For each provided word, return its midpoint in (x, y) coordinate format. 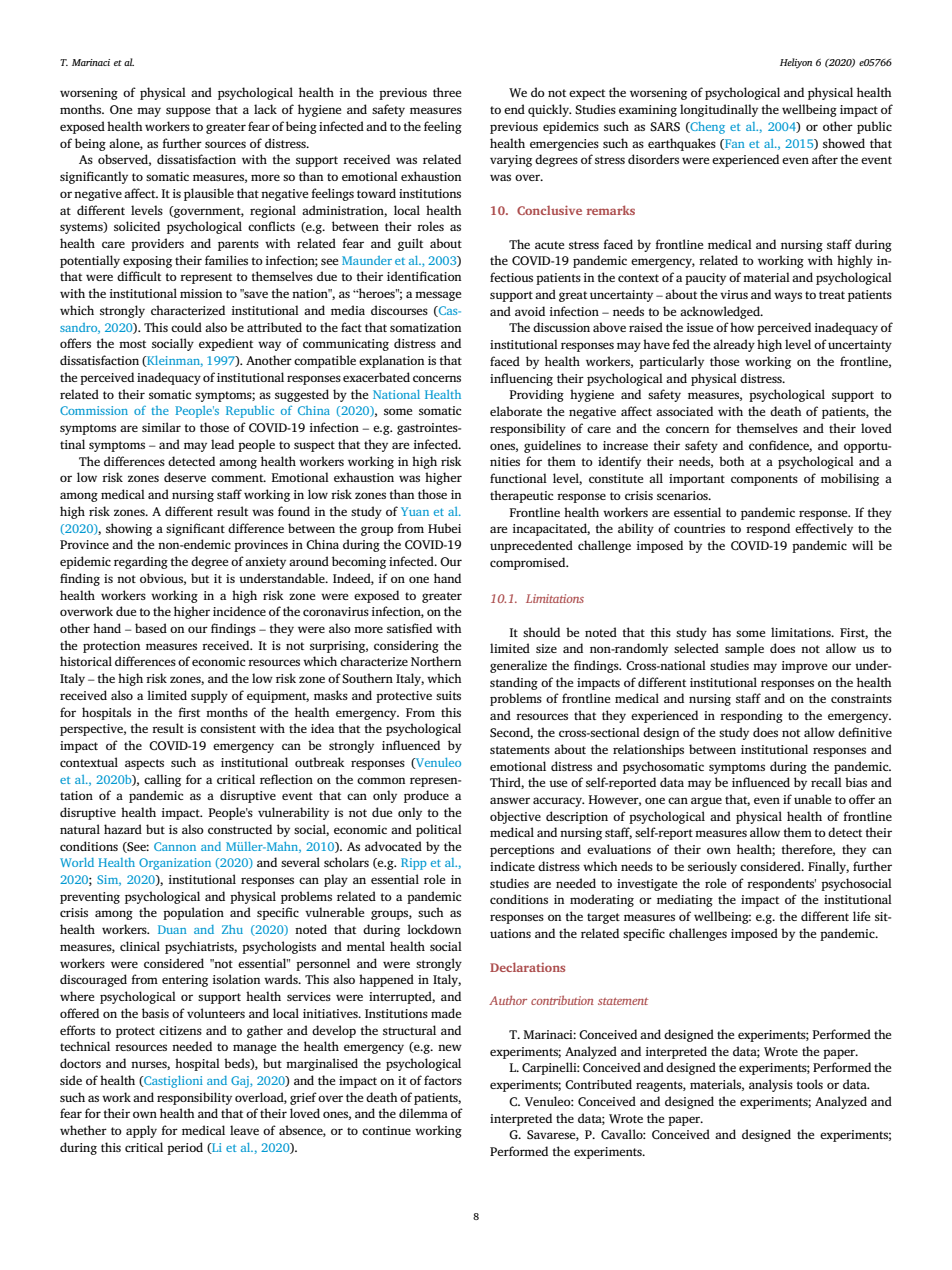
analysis (771, 1085)
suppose (188, 112)
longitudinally (719, 110)
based (151, 628)
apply (141, 1131)
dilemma (423, 1113)
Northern (436, 661)
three (447, 92)
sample (744, 649)
